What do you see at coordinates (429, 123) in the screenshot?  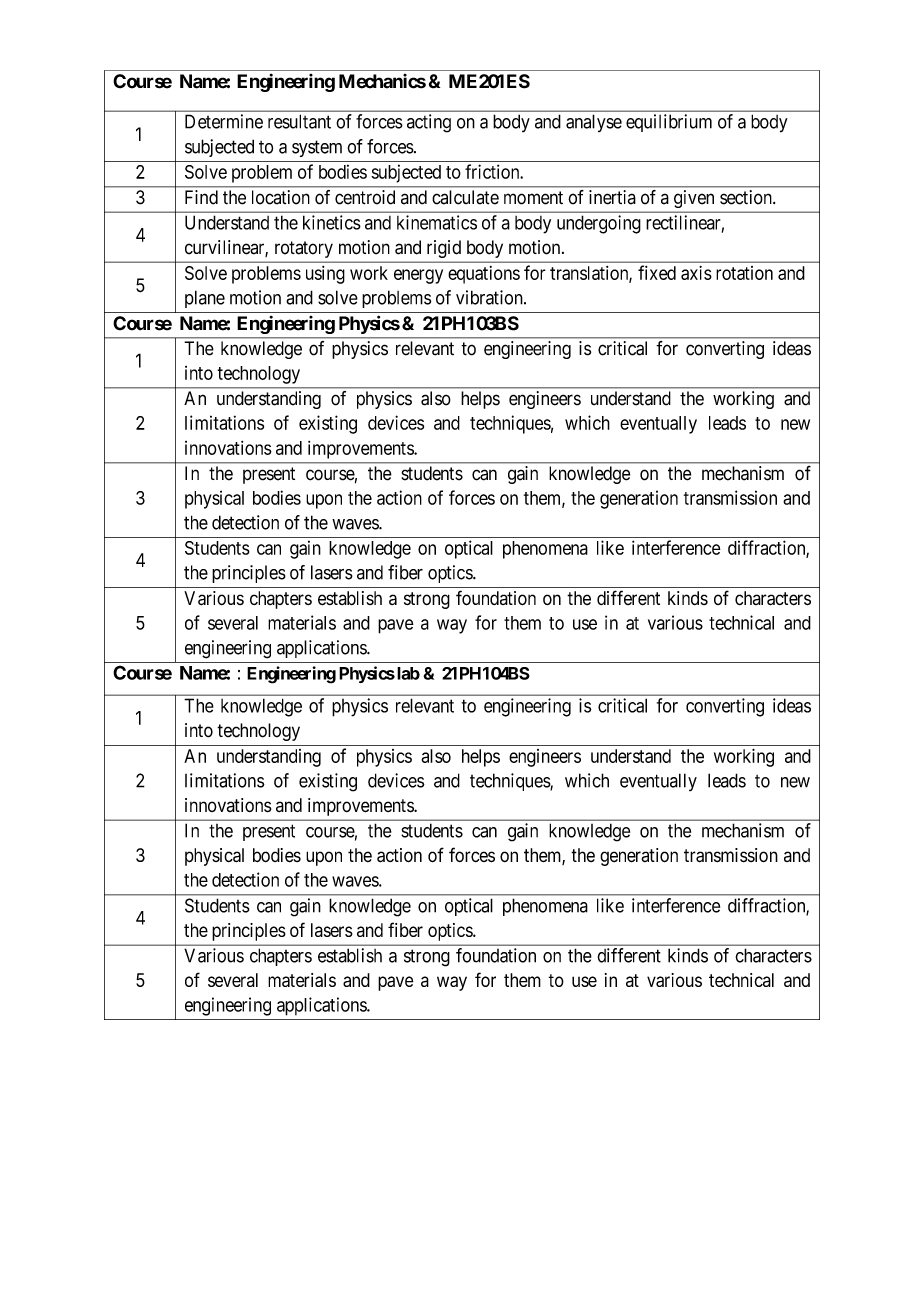 I see `acting` at bounding box center [429, 123].
